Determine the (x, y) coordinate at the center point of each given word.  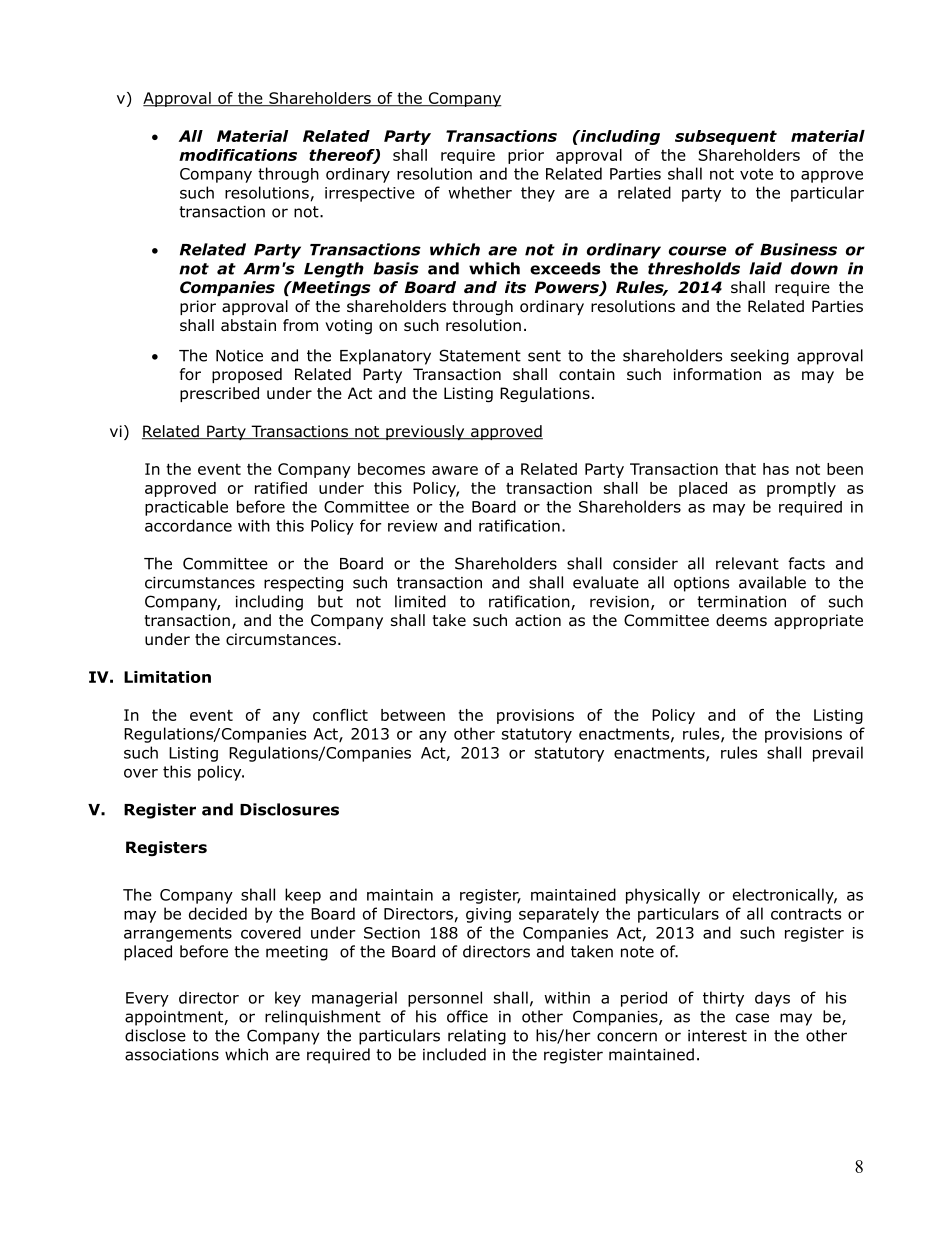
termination (741, 602)
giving (488, 915)
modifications (238, 155)
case (752, 1018)
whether (480, 192)
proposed (247, 375)
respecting (303, 584)
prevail (838, 754)
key (288, 999)
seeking (760, 357)
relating (477, 1037)
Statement (480, 355)
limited (420, 601)
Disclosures (289, 809)
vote (756, 174)
